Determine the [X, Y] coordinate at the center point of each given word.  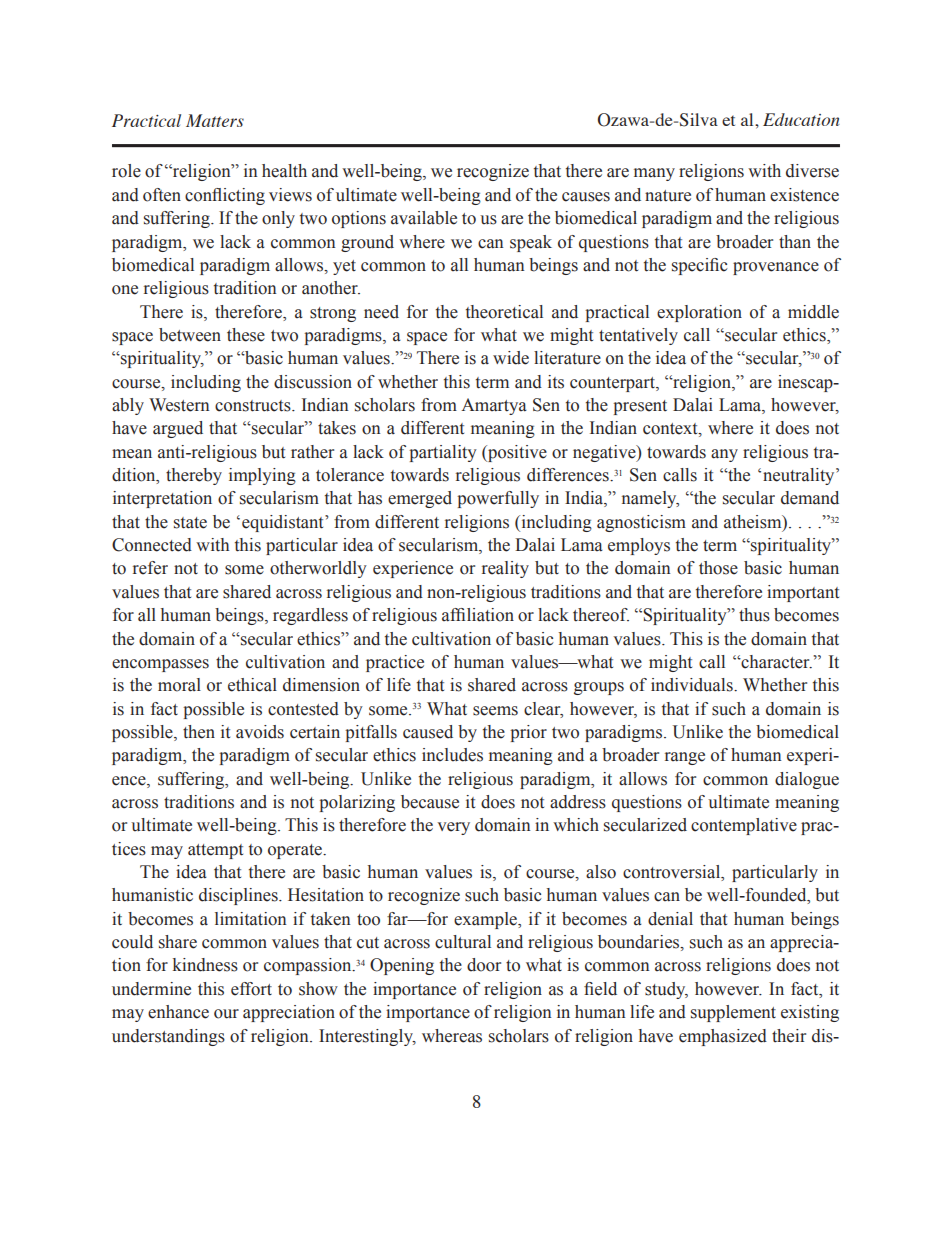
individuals [693, 685]
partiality [443, 453]
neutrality [800, 476]
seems [495, 711]
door [484, 965]
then [199, 732]
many [654, 174]
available [424, 218]
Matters [215, 120]
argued [178, 429]
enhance [178, 1012]
